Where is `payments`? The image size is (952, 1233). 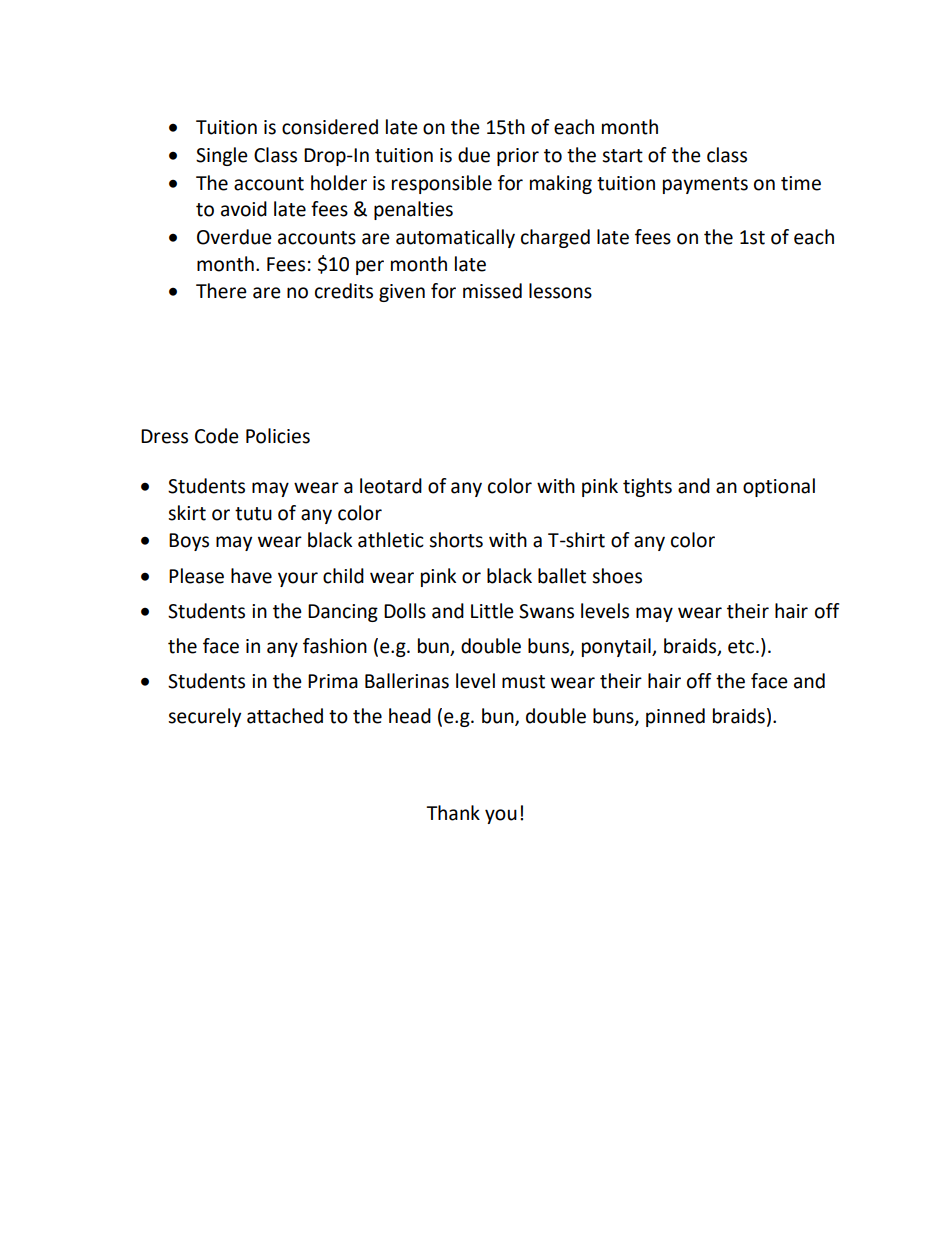 payments is located at coordinates (705, 185).
